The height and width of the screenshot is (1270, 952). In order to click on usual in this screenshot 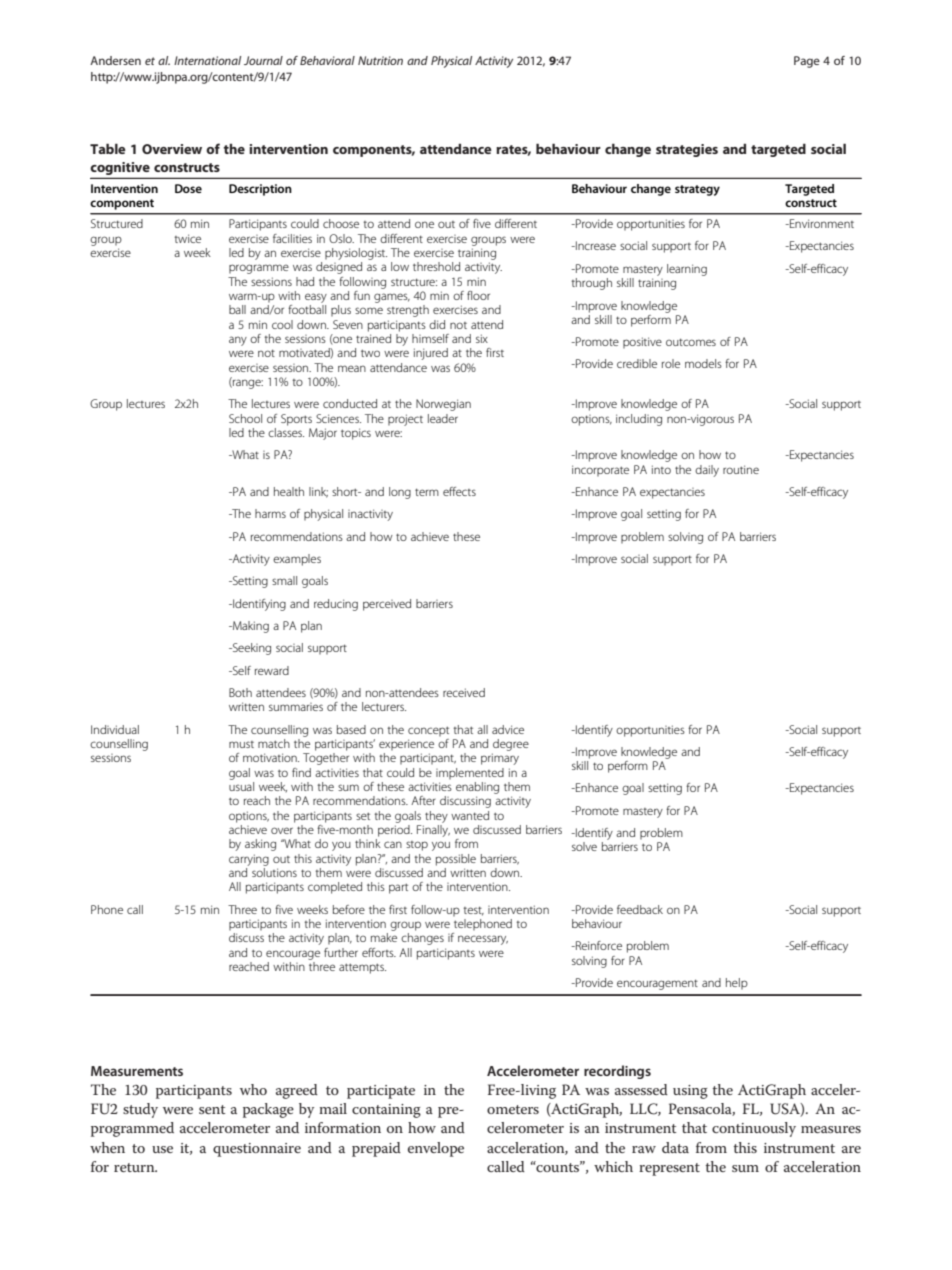, I will do `click(241, 785)`.
